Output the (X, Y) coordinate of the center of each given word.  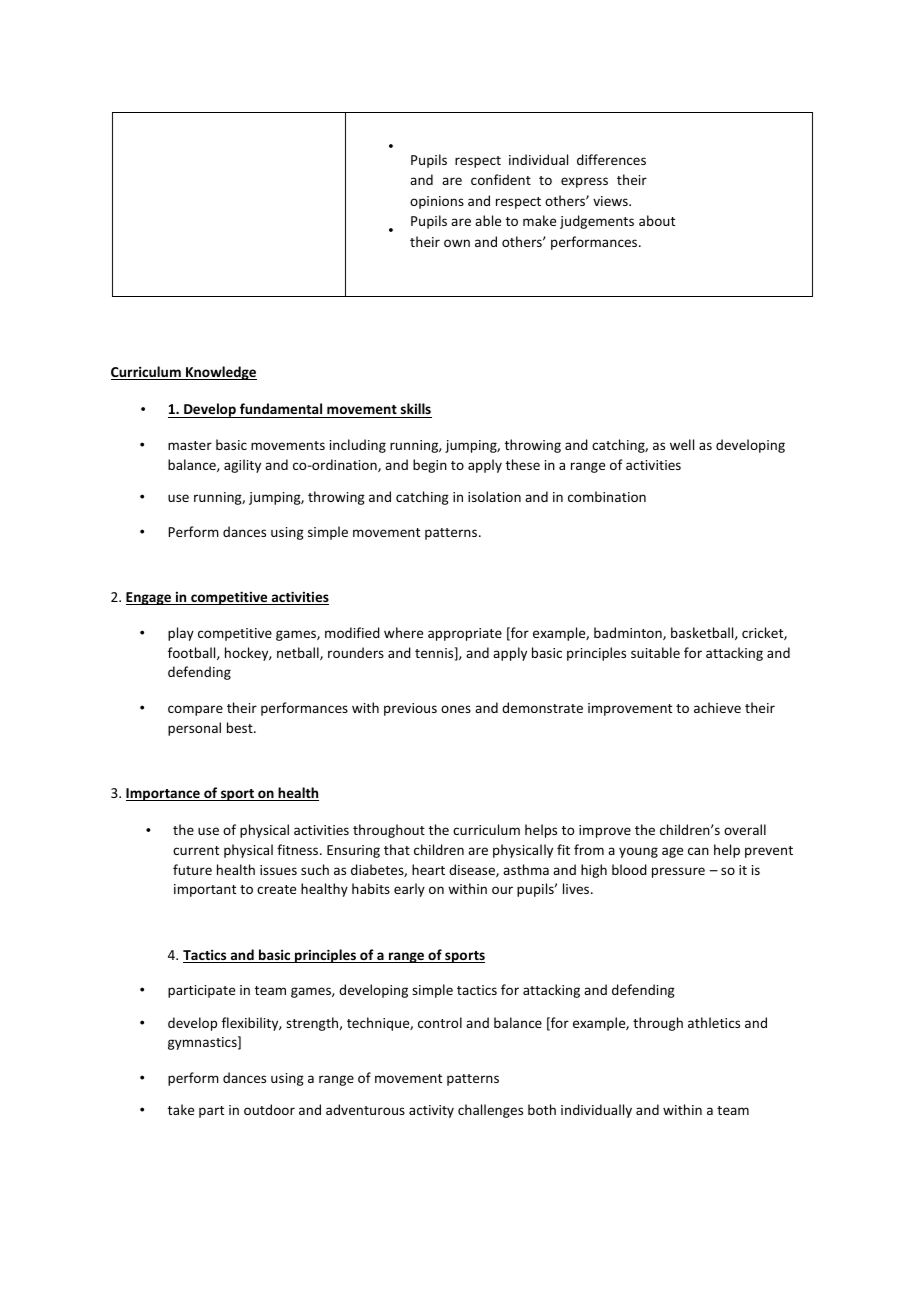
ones (456, 709)
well (682, 444)
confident (501, 179)
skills (416, 408)
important (205, 890)
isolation (494, 496)
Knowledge (220, 373)
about (657, 220)
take (181, 1109)
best (241, 727)
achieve (717, 707)
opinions (437, 202)
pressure (678, 872)
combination (607, 496)
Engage (150, 598)
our (502, 890)
